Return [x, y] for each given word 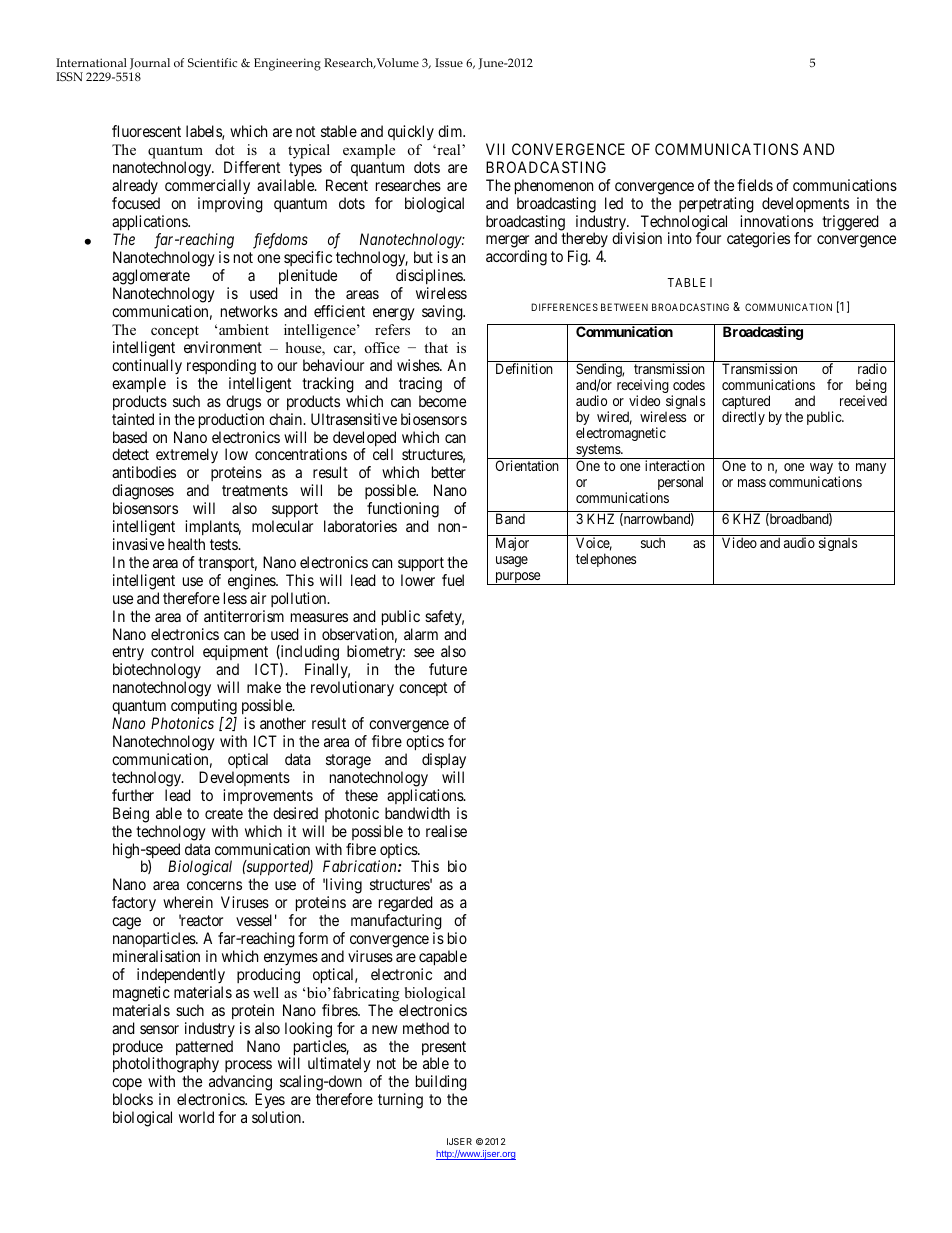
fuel [453, 580]
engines [252, 582]
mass [752, 483]
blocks [133, 1099]
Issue [449, 62]
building [441, 1083]
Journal [150, 64]
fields [755, 185]
